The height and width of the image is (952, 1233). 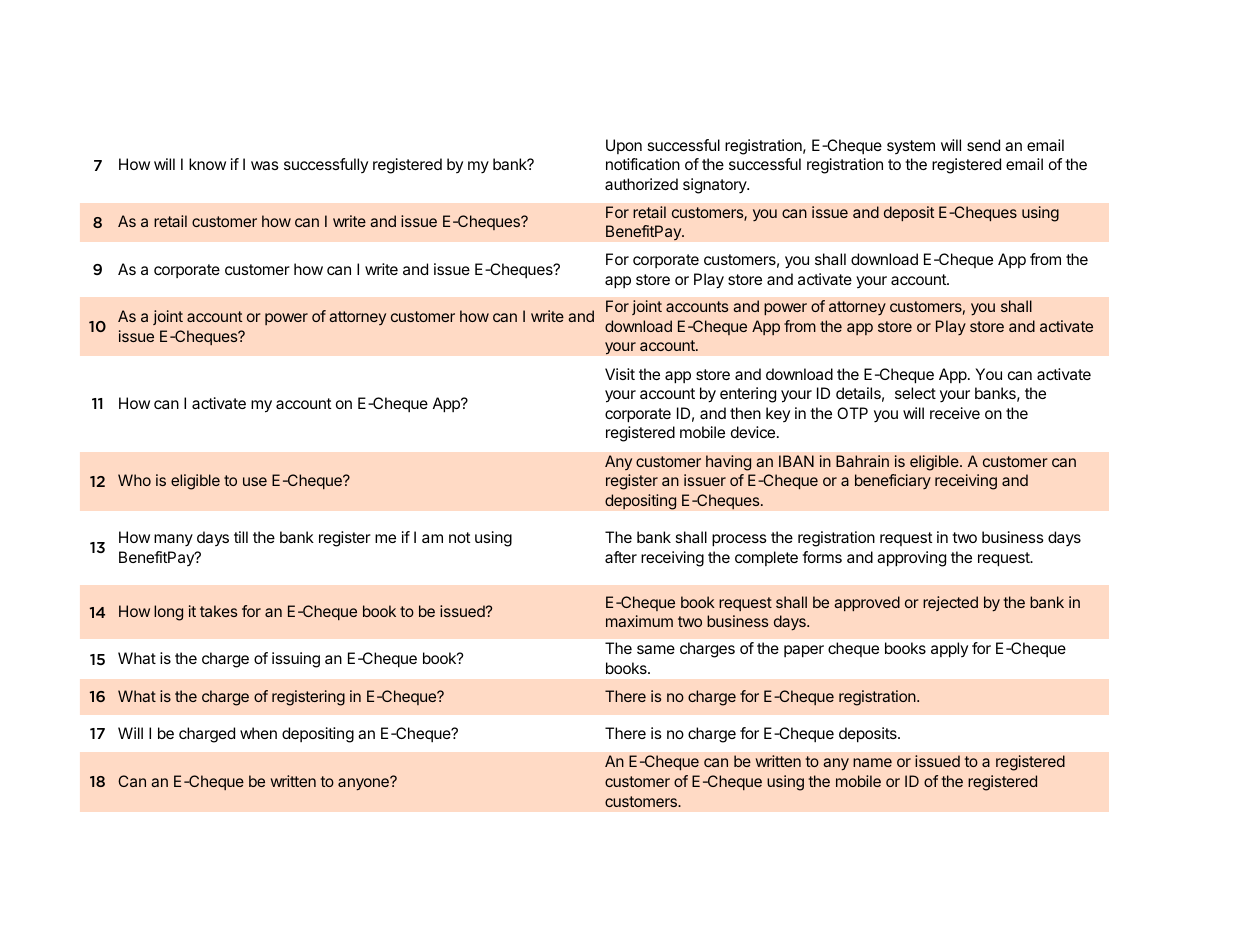 I want to click on having, so click(x=728, y=463).
